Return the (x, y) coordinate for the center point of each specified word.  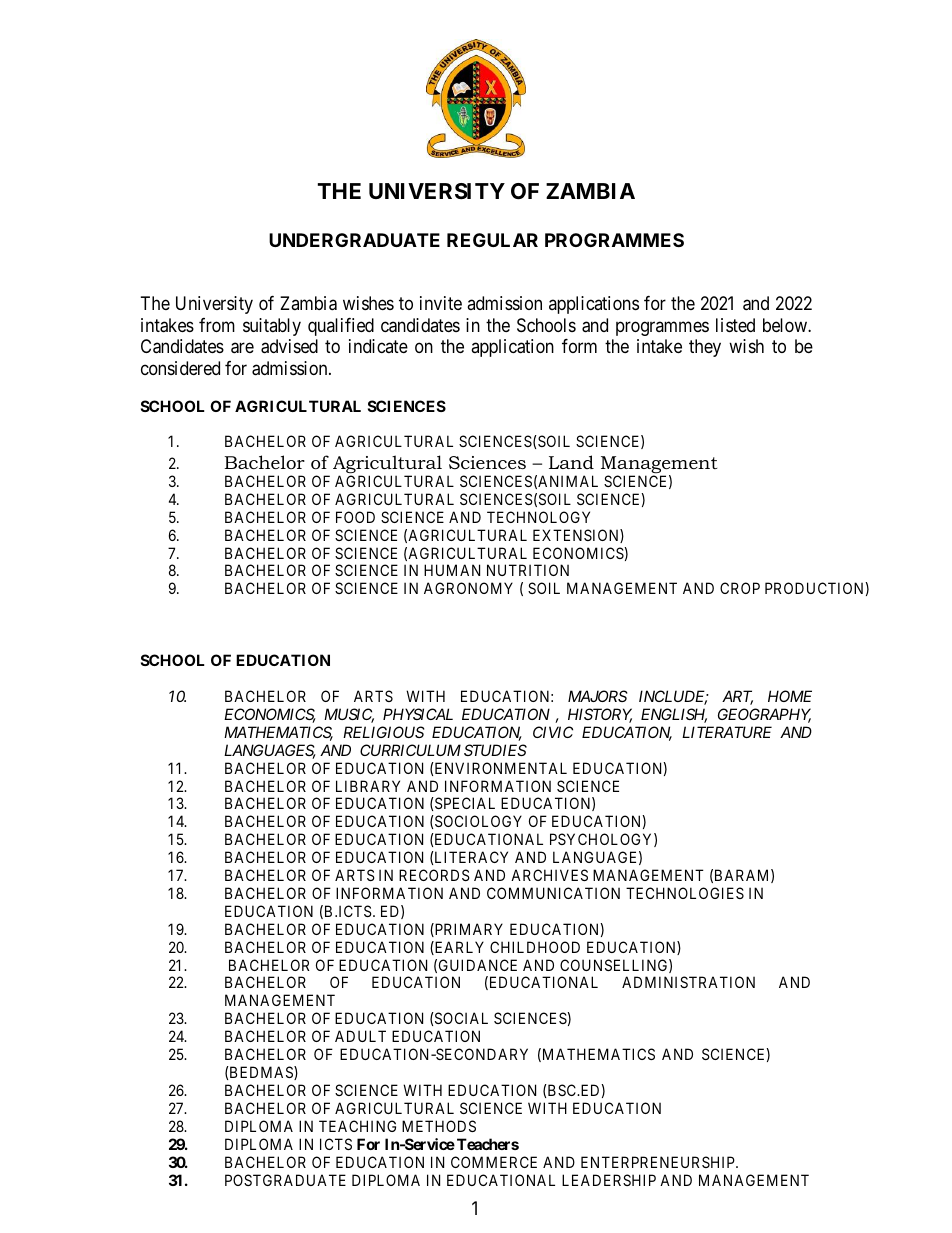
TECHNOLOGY (538, 517)
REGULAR (492, 240)
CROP (740, 588)
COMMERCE (494, 1162)
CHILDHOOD (535, 947)
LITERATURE (727, 732)
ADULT (360, 1036)
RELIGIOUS (383, 732)
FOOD (355, 517)
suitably (272, 327)
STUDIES (495, 750)
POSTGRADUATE (285, 1180)
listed (735, 325)
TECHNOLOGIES (685, 893)
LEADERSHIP (609, 1180)
